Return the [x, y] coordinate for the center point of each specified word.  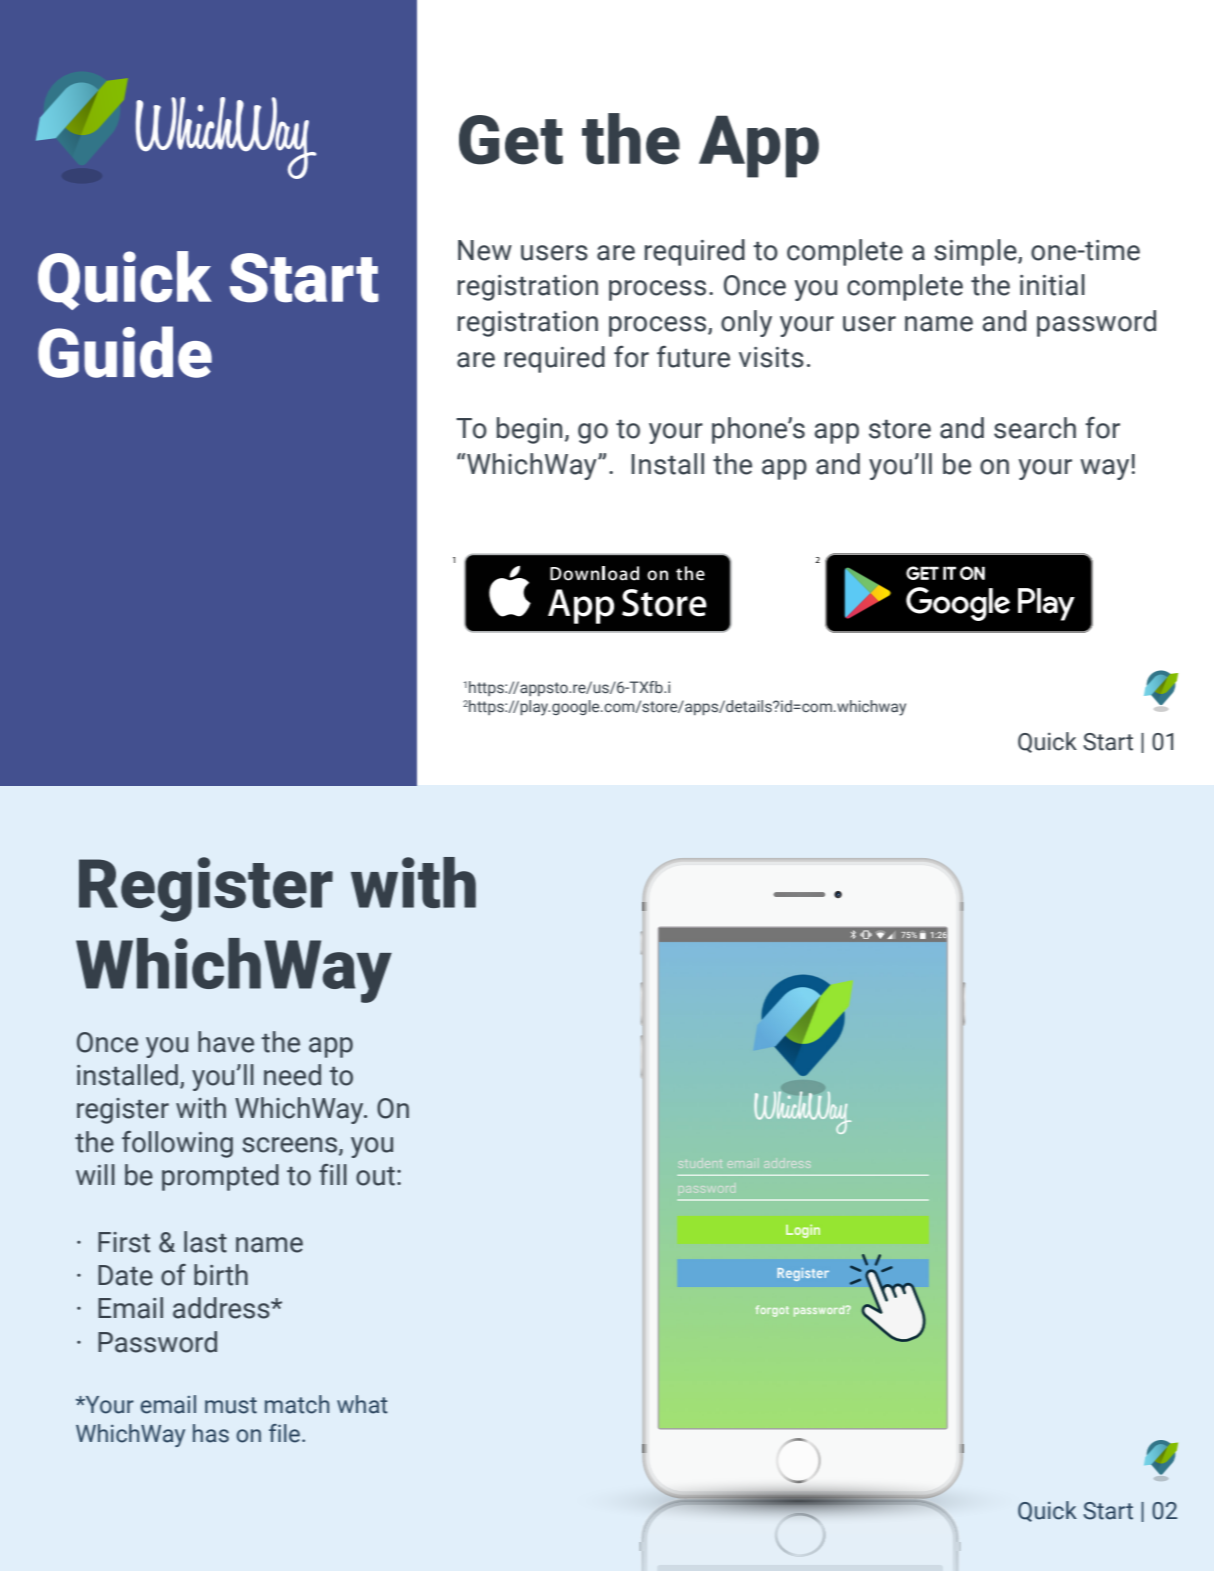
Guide [125, 352]
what [362, 1404]
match [297, 1404]
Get [511, 140]
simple [976, 252]
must [231, 1405]
